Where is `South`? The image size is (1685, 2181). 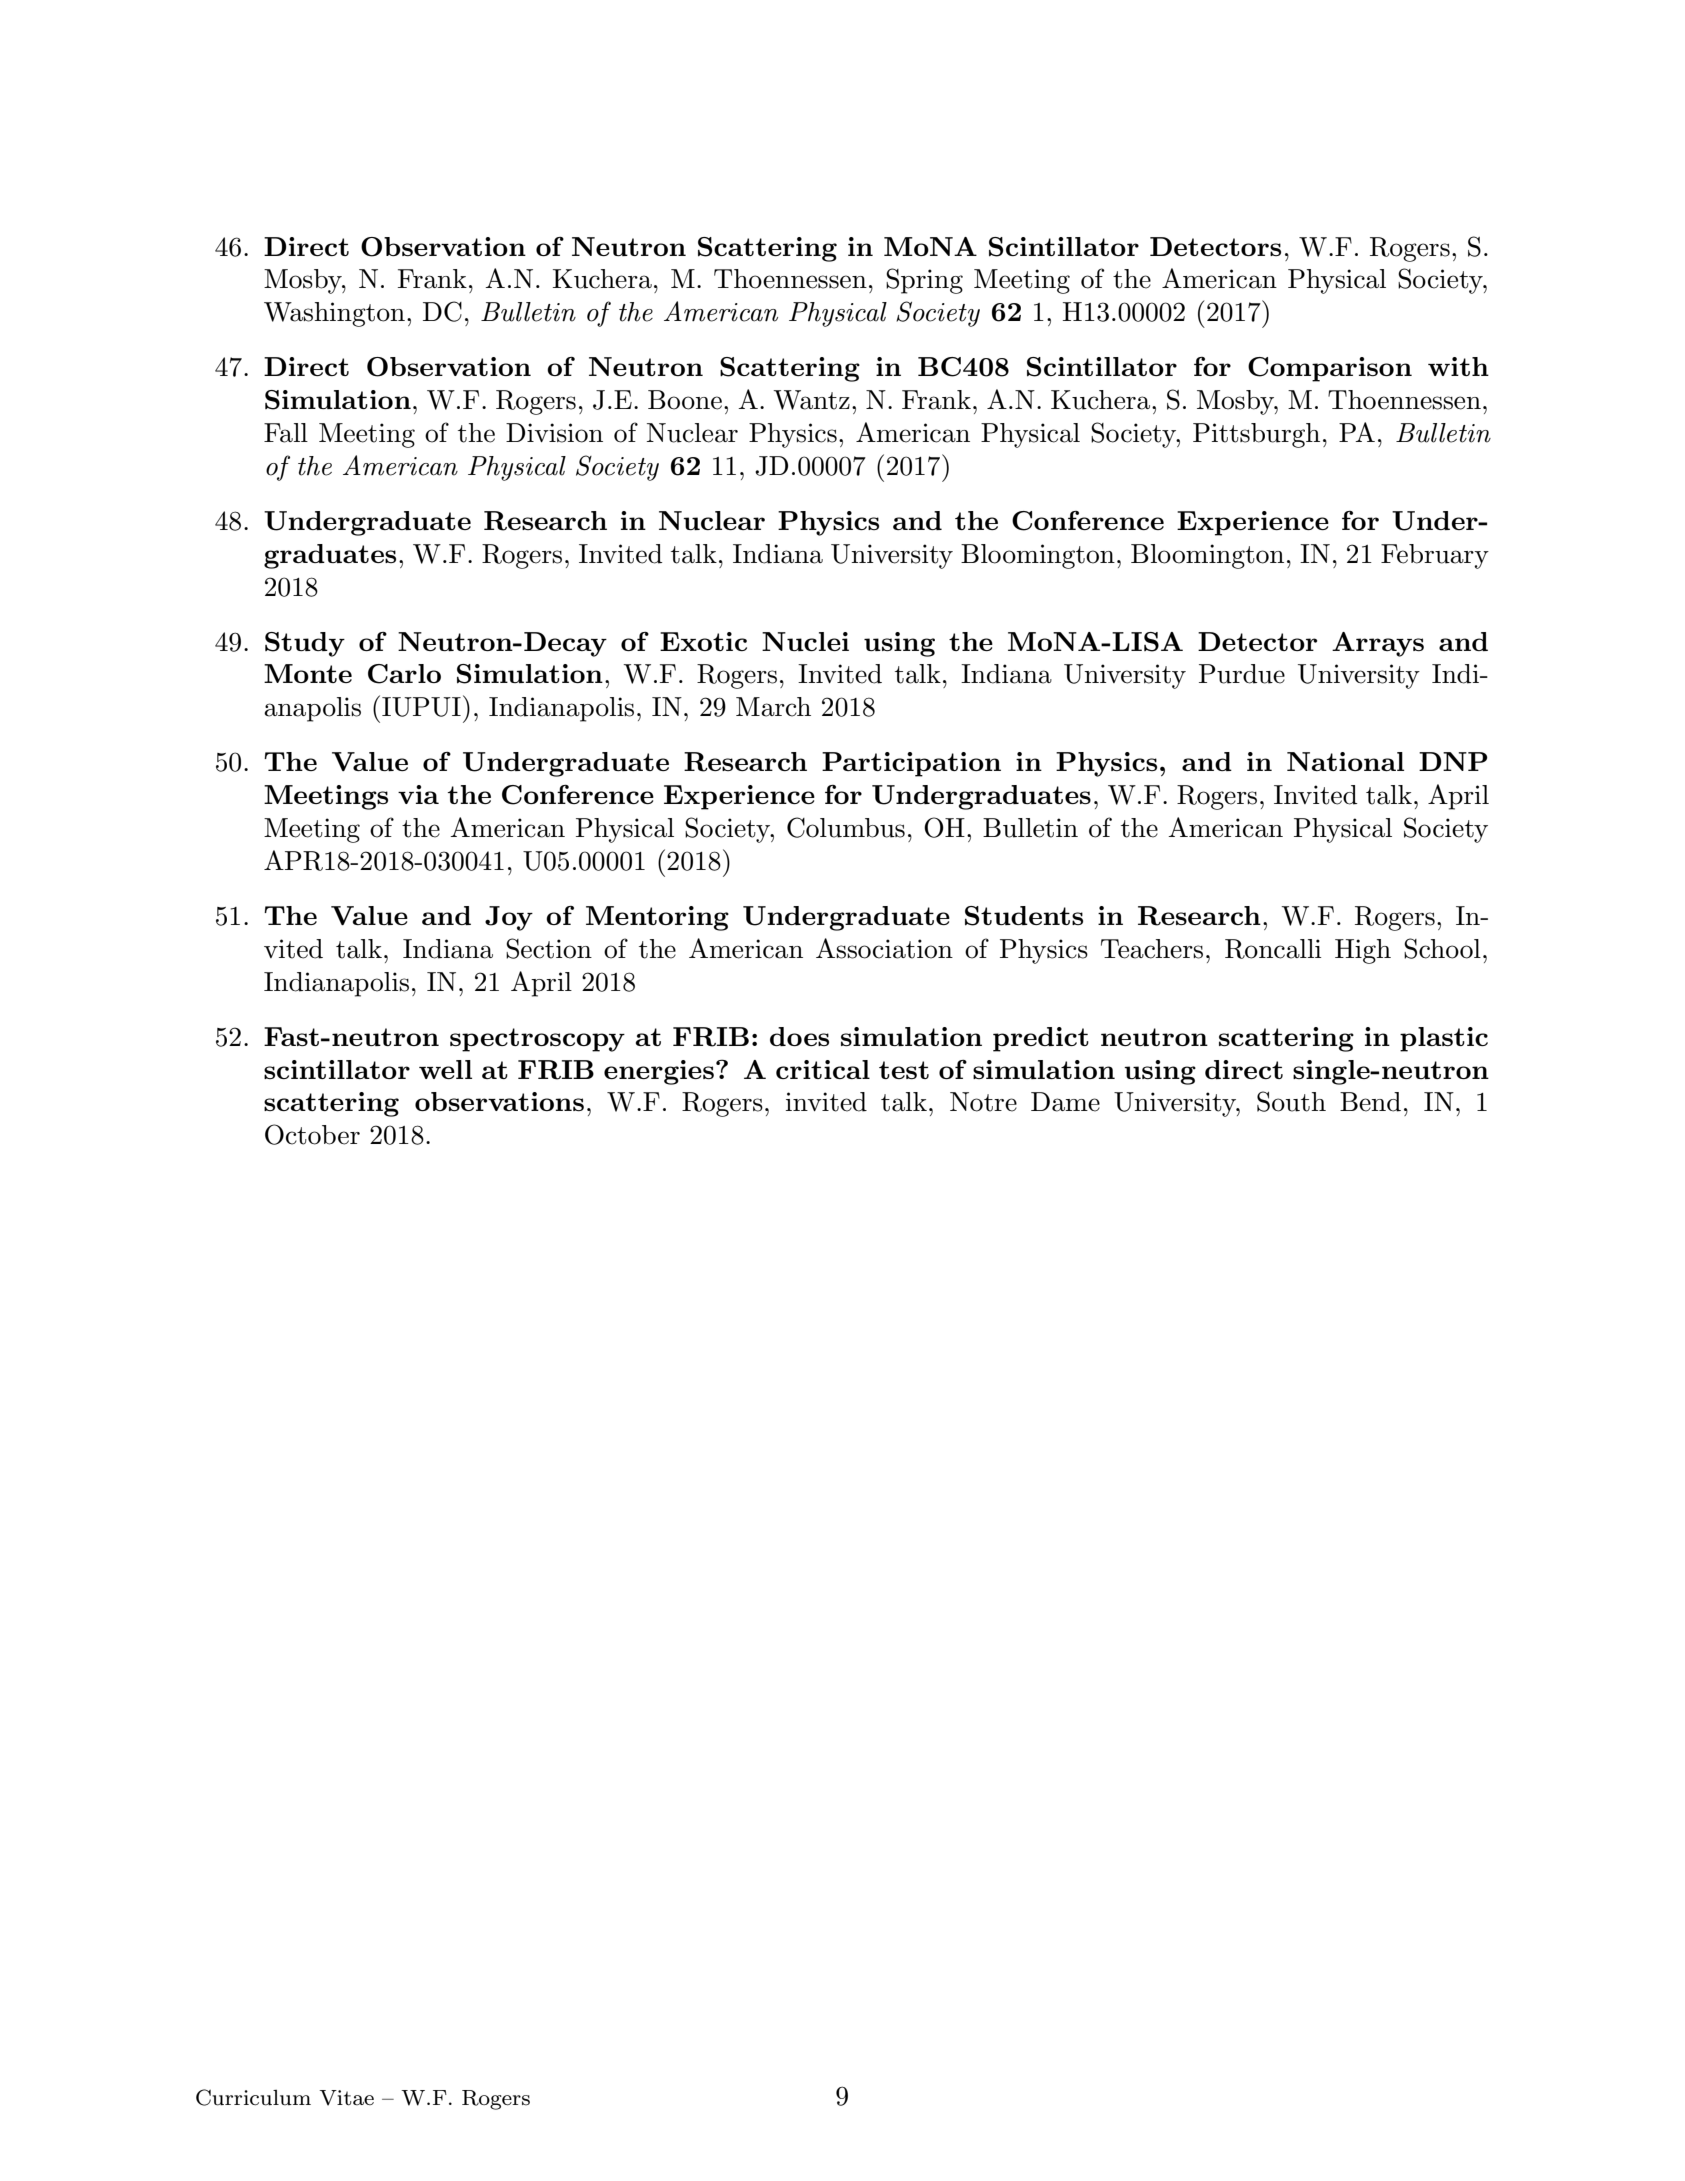
South is located at coordinates (1291, 1101).
